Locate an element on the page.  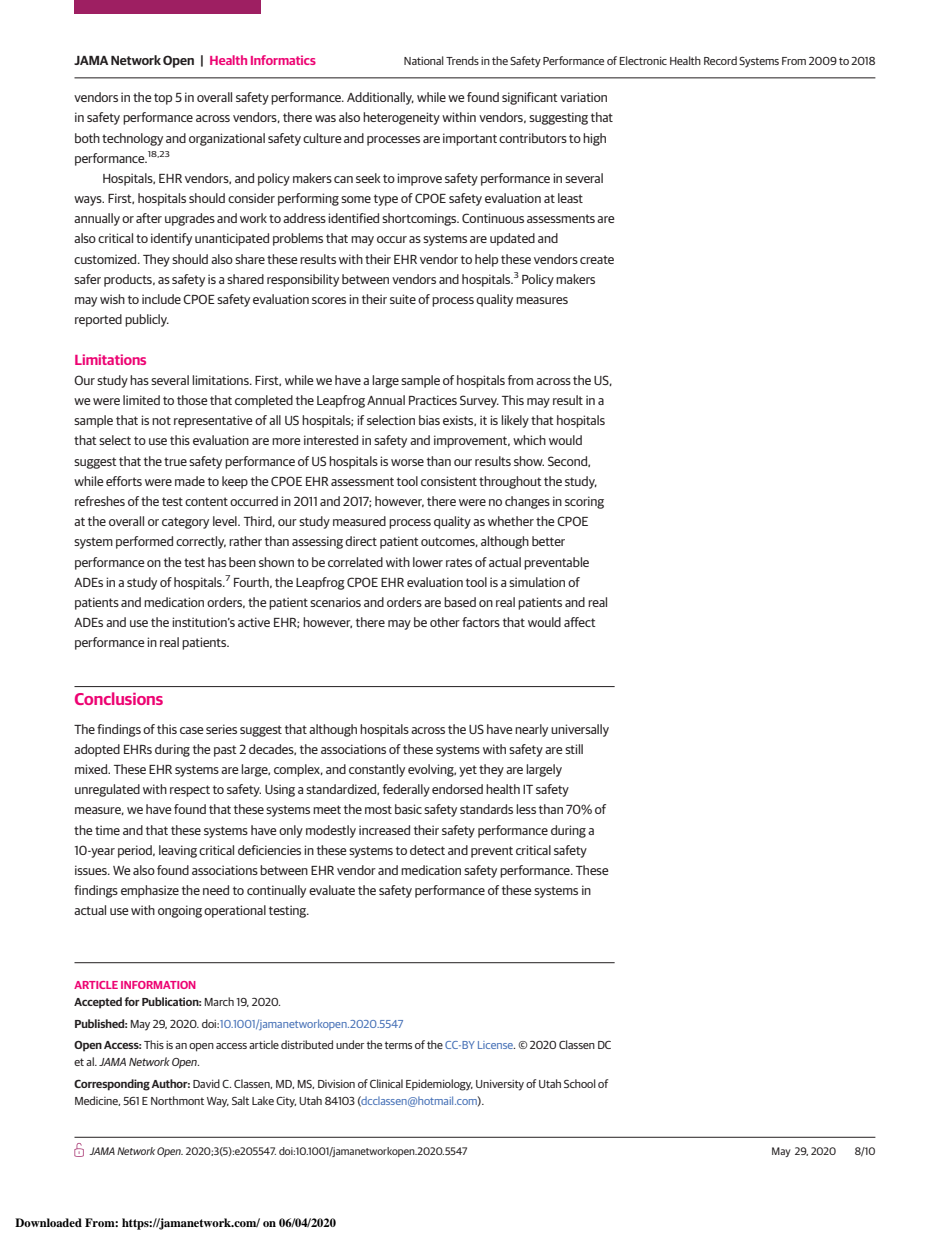
Additionally is located at coordinates (380, 98).
